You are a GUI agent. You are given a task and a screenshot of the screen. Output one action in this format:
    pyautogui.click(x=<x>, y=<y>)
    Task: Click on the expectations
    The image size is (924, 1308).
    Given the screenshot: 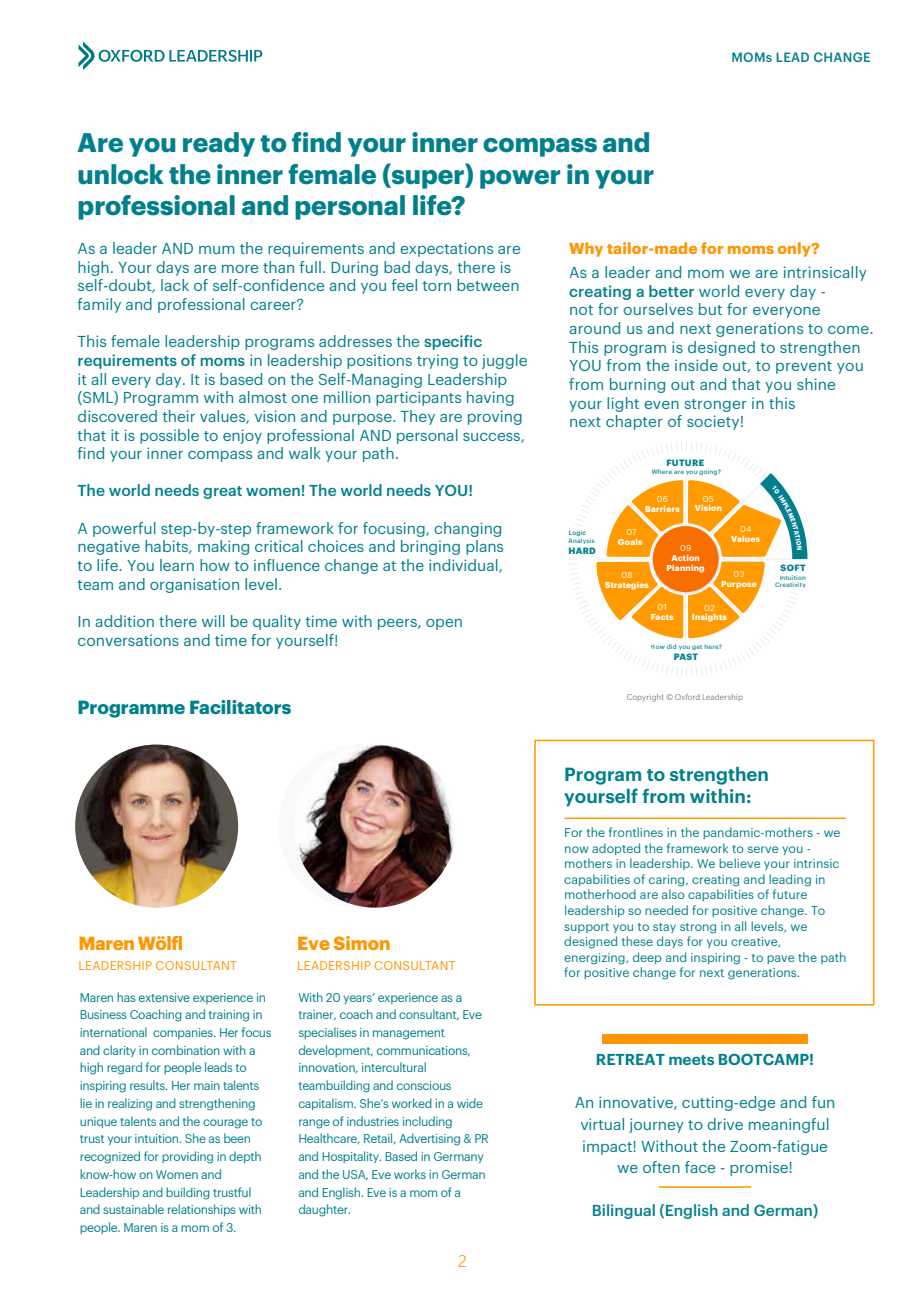 What is the action you would take?
    pyautogui.click(x=446, y=249)
